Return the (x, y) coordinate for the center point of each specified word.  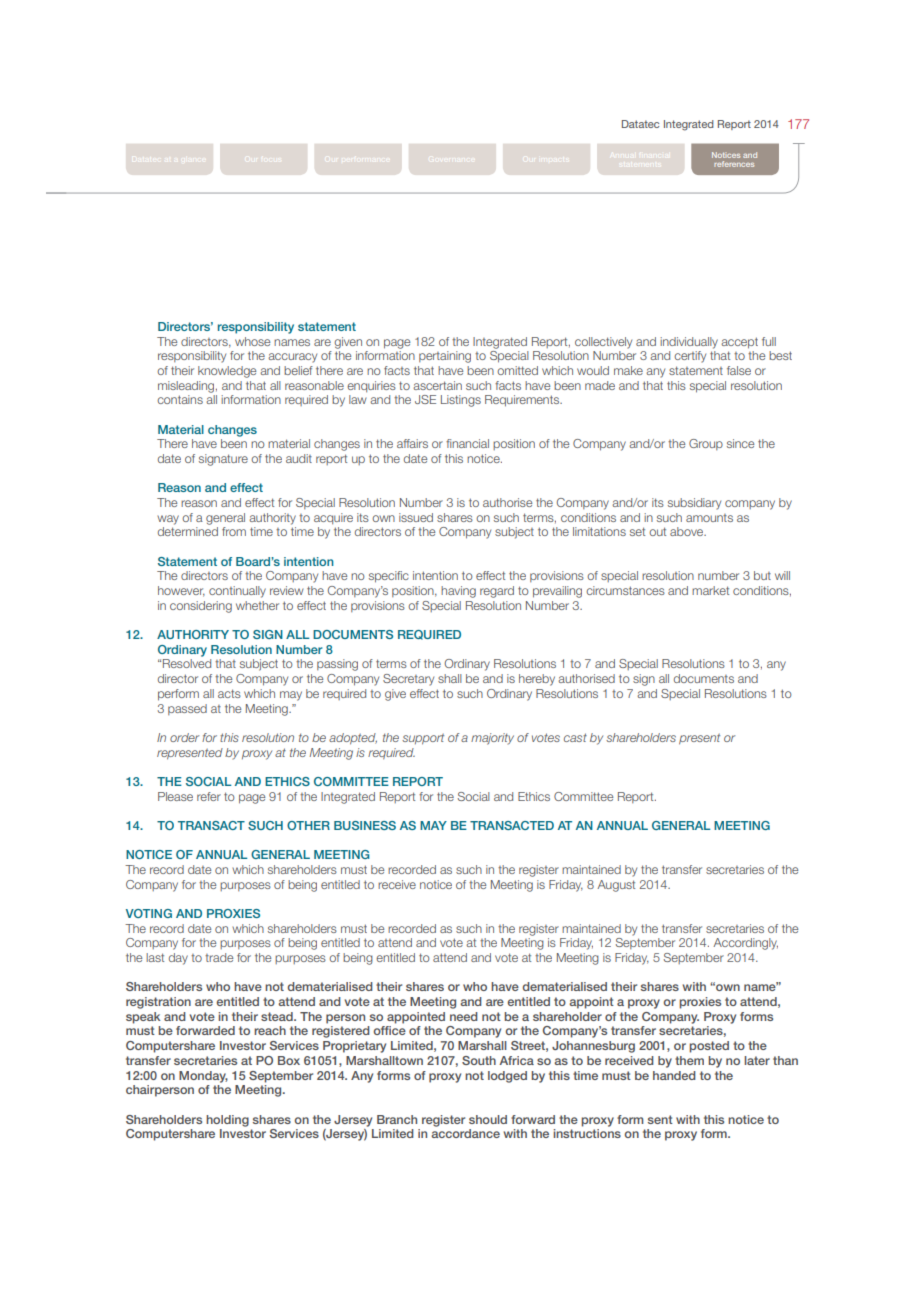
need (464, 1016)
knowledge (227, 372)
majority (492, 739)
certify (690, 357)
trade (219, 957)
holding (227, 1121)
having (458, 592)
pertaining (445, 357)
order (184, 737)
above (688, 531)
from (234, 531)
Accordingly (745, 944)
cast (575, 737)
